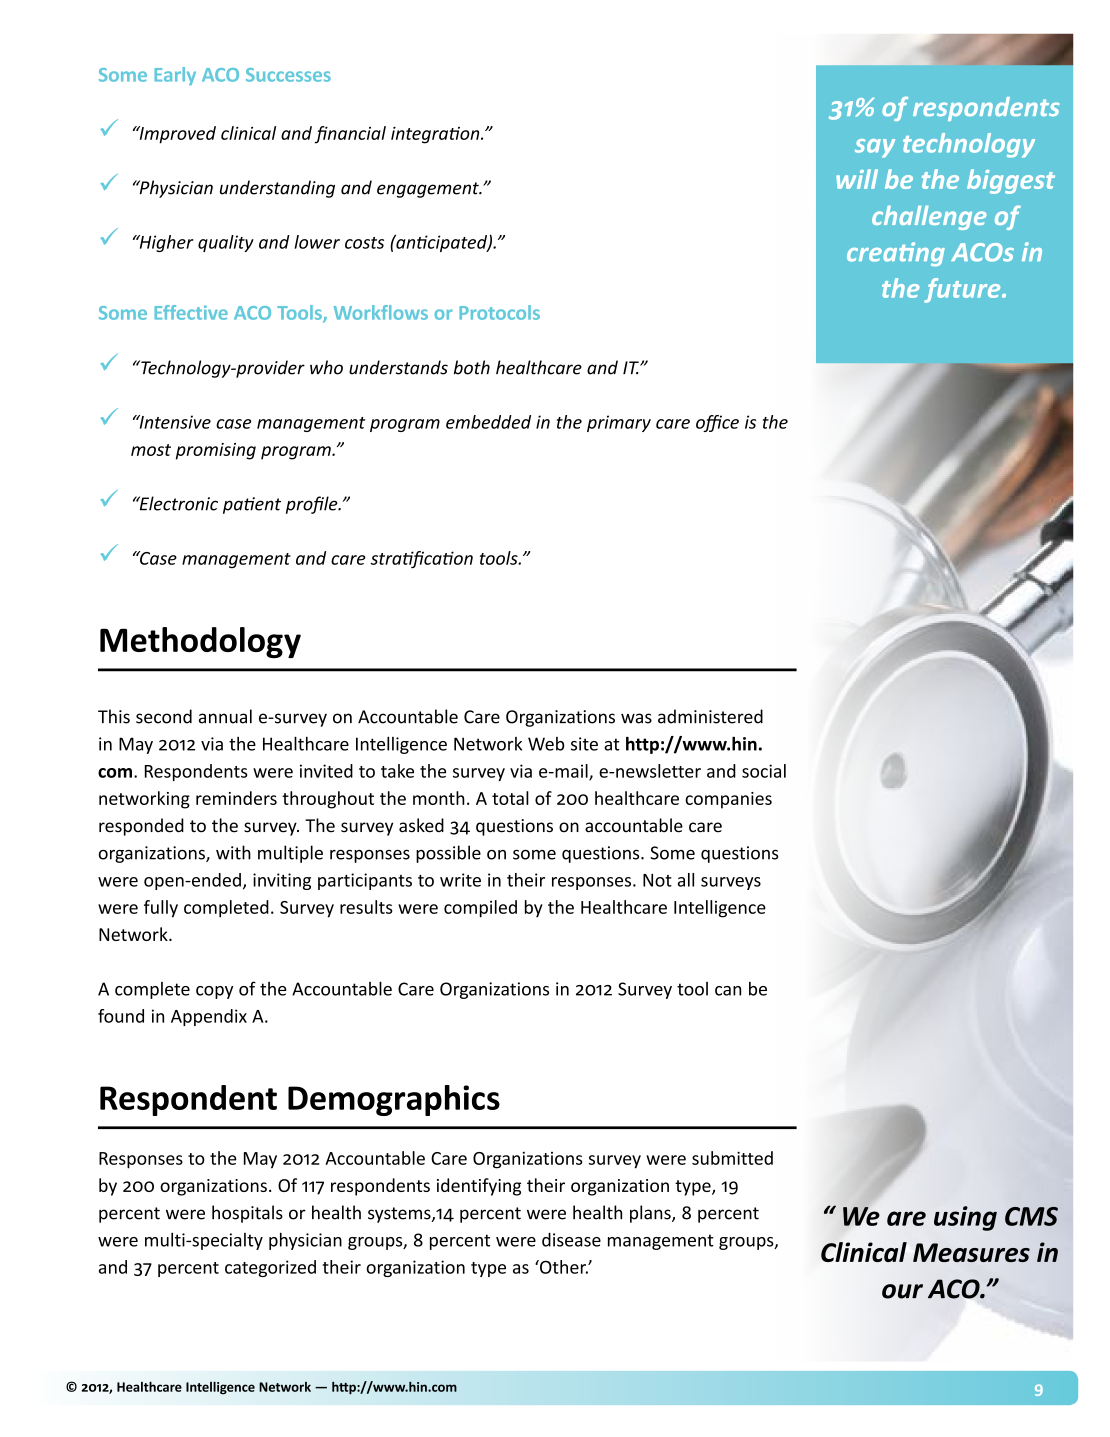  I want to click on was, so click(636, 718).
